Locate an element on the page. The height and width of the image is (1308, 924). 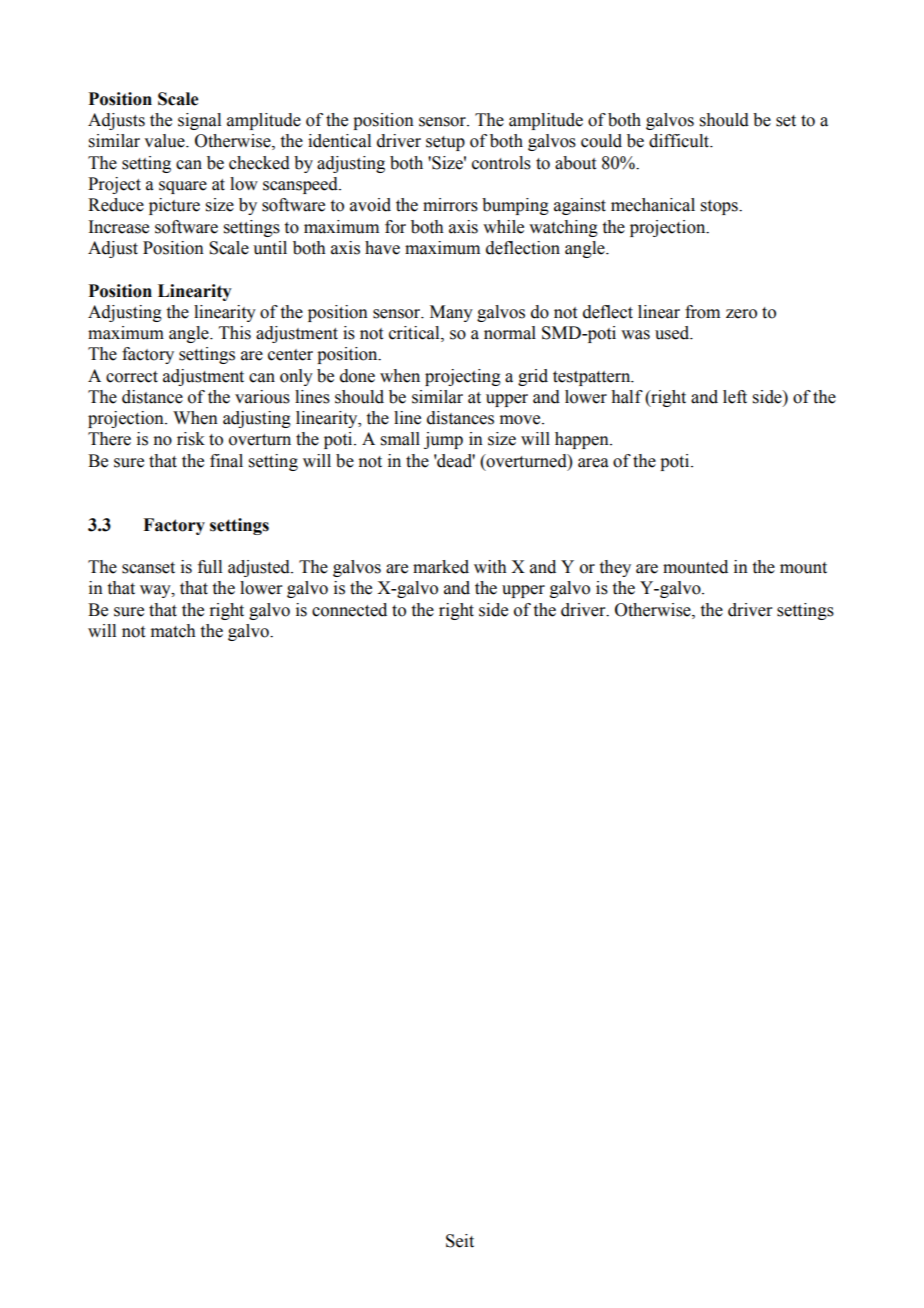
they is located at coordinates (615, 568).
